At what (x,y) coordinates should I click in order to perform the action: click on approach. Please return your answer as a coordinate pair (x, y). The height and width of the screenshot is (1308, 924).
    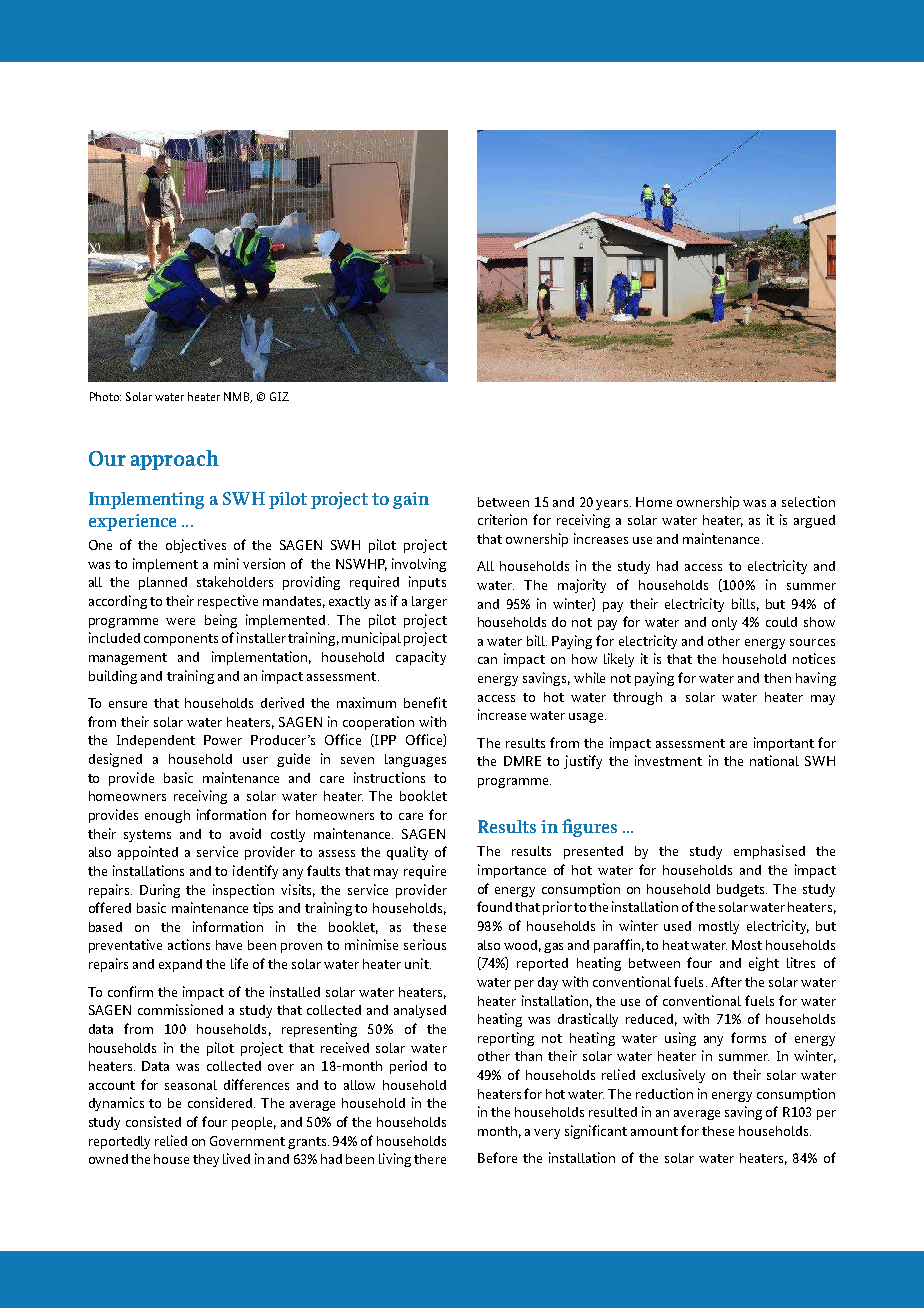
    Looking at the image, I should click on (175, 460).
